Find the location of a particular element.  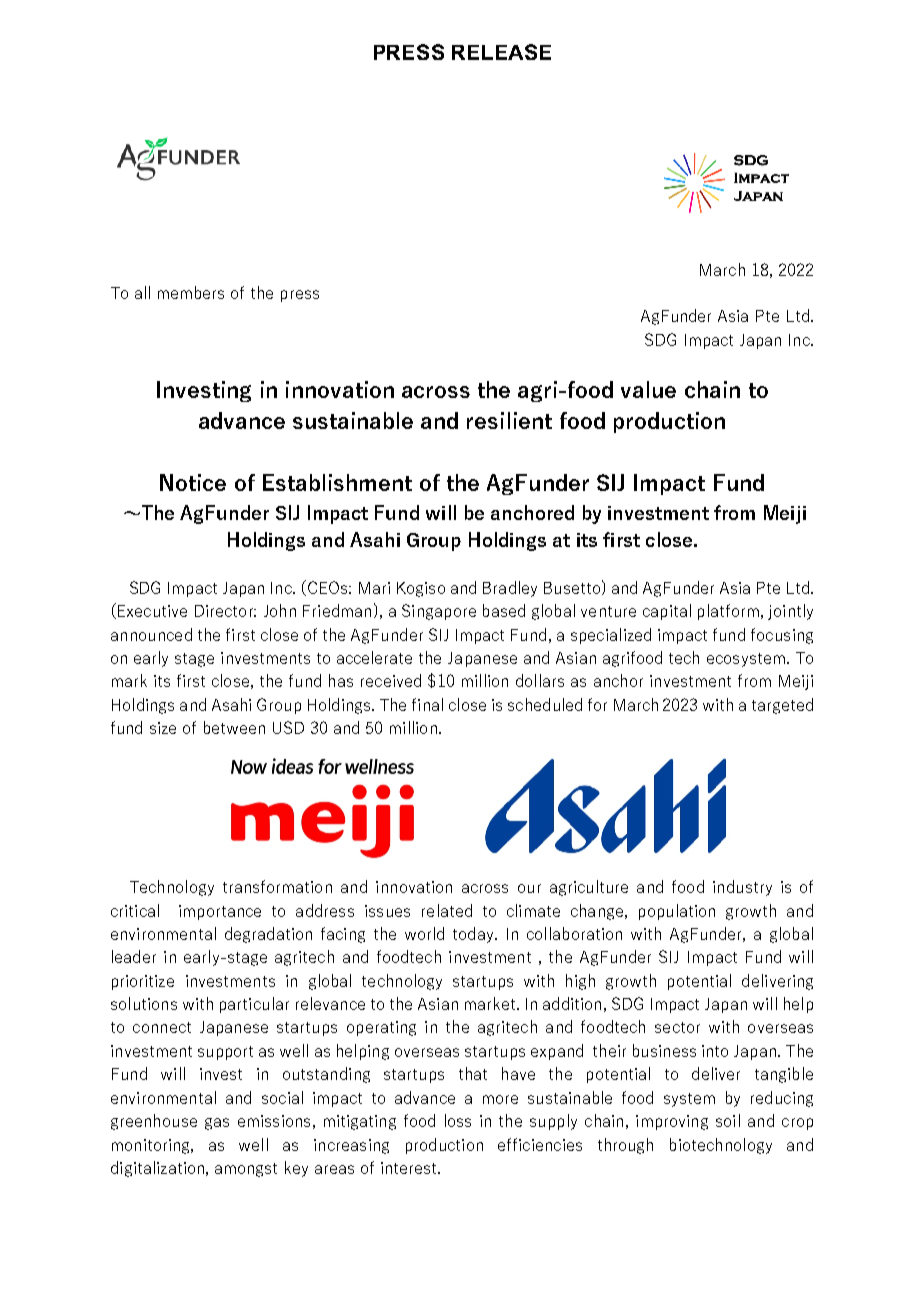

all is located at coordinates (142, 292).
